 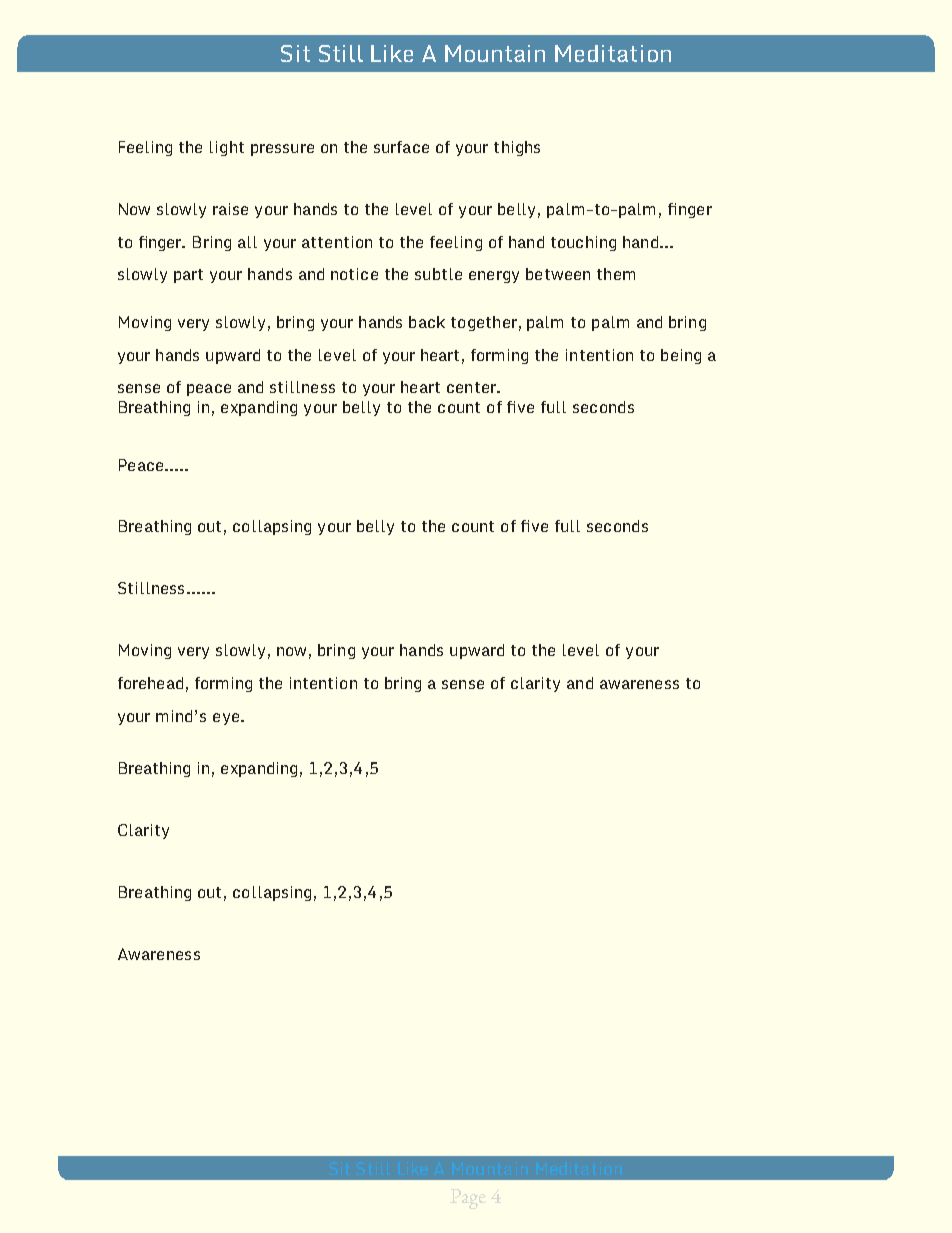 What do you see at coordinates (227, 148) in the screenshot?
I see `light` at bounding box center [227, 148].
